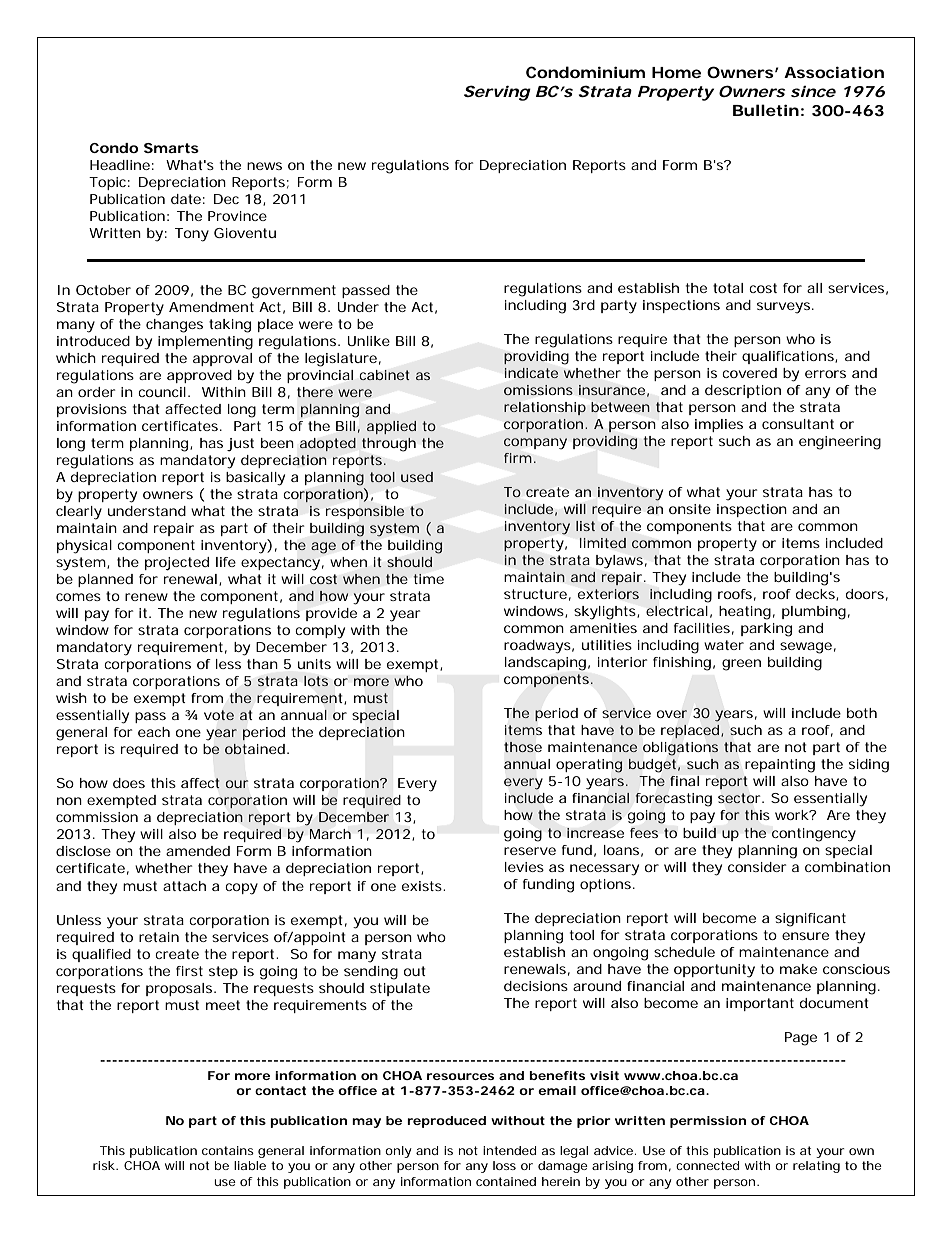 The width and height of the screenshot is (952, 1233). I want to click on contains, so click(228, 1150).
